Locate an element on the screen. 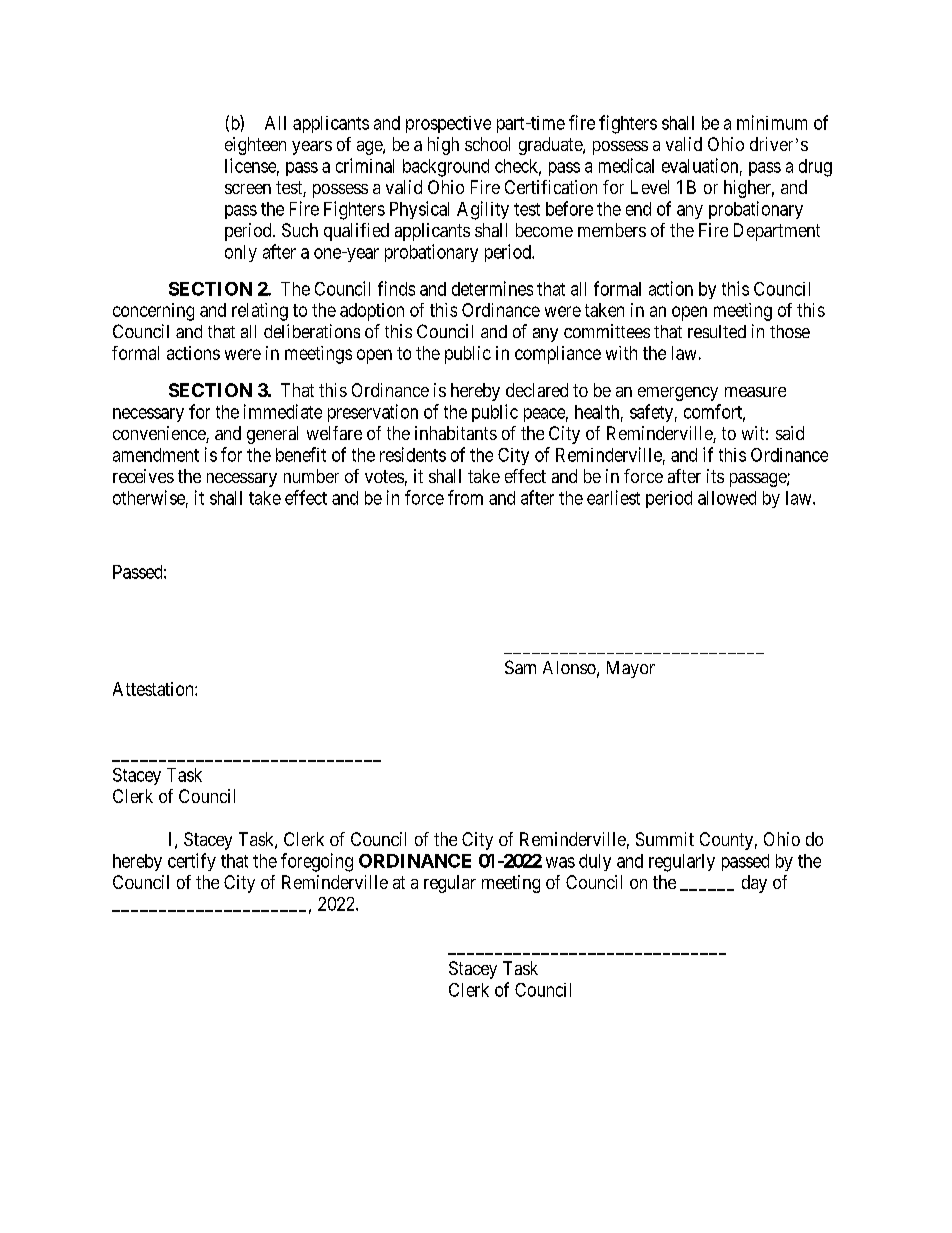 The height and width of the screenshot is (1233, 952). receives is located at coordinates (143, 476).
